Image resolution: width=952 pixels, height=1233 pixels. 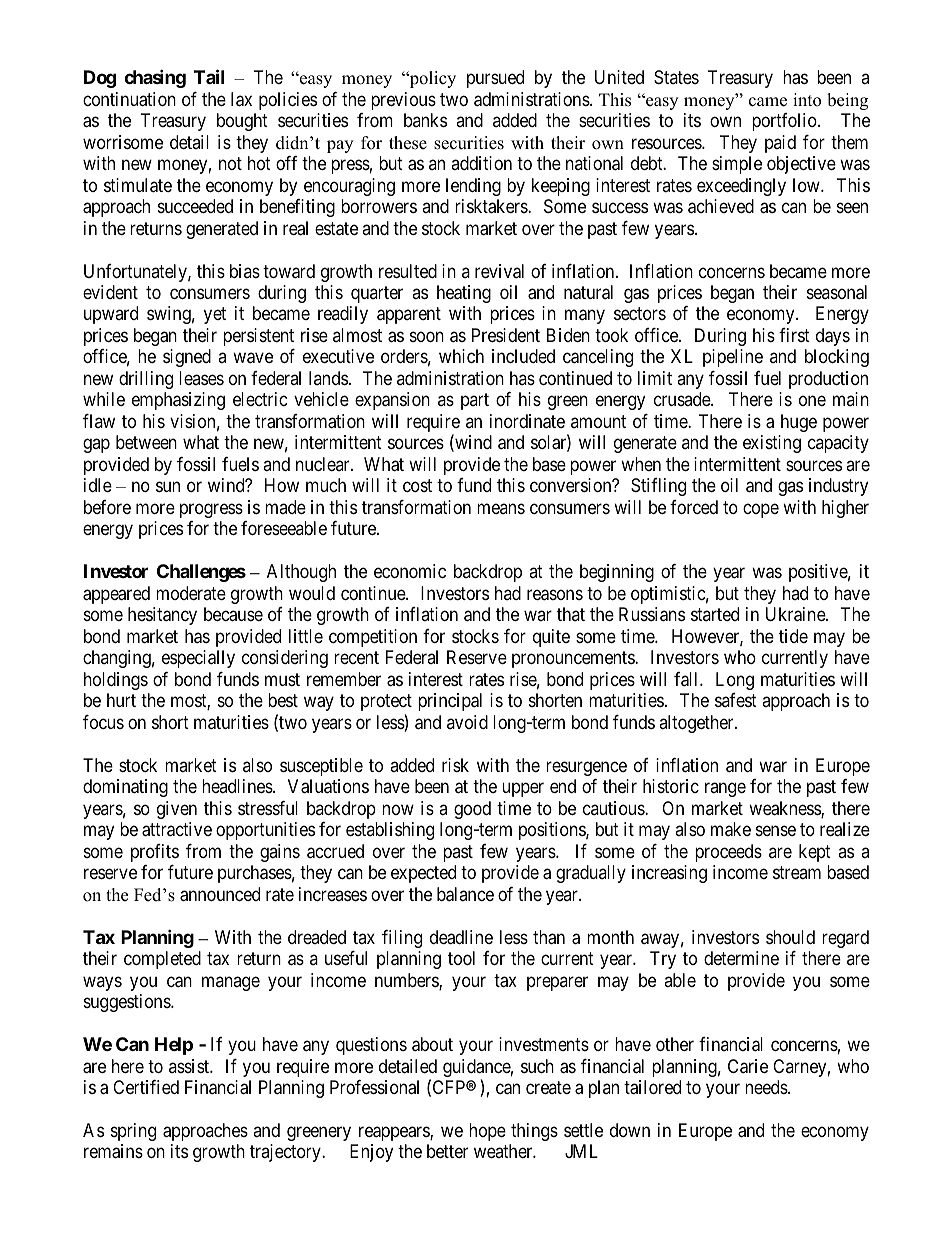 What do you see at coordinates (785, 122) in the screenshot?
I see `portfolio` at bounding box center [785, 122].
